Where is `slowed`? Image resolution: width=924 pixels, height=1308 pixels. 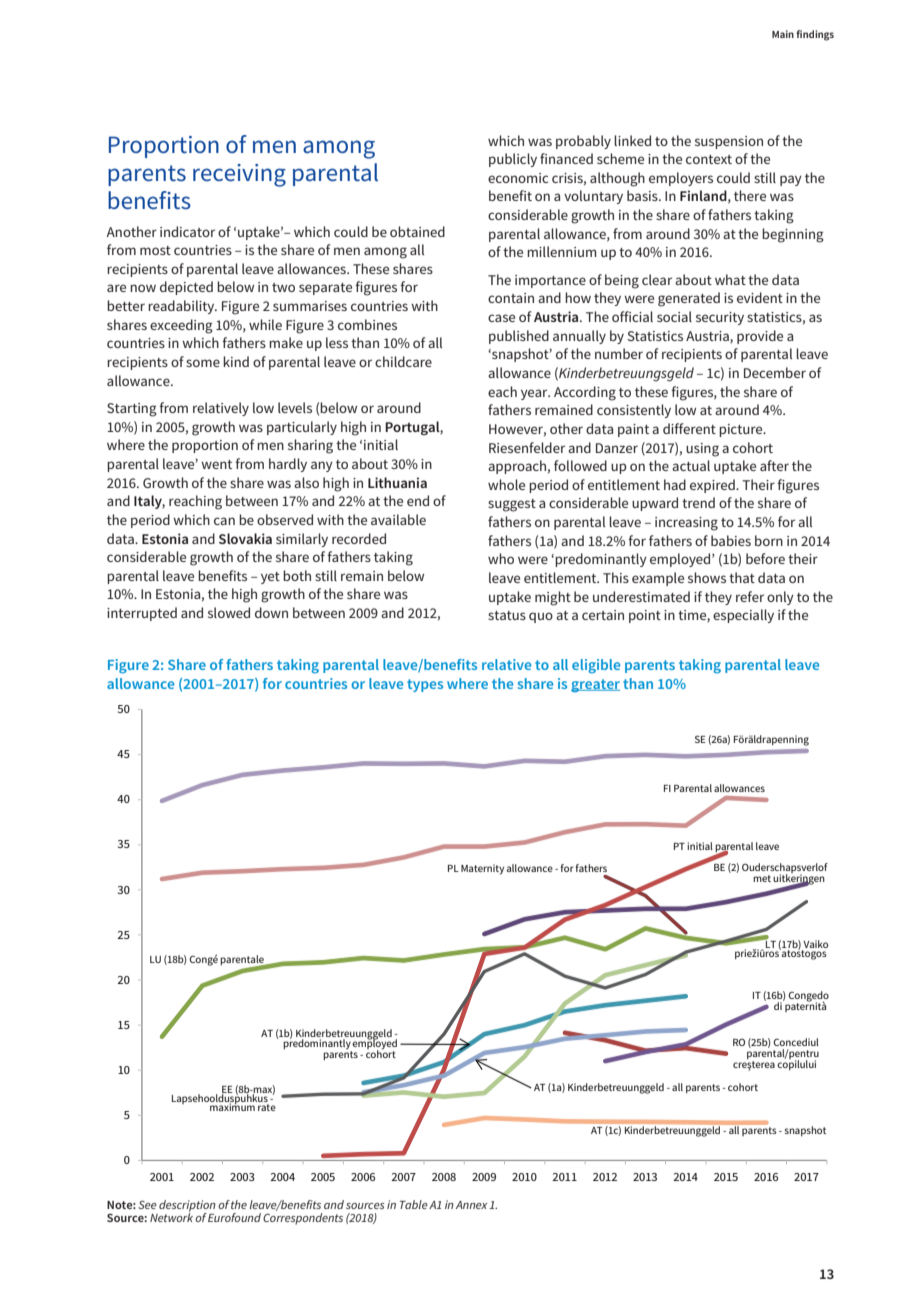 slowed is located at coordinates (229, 612).
